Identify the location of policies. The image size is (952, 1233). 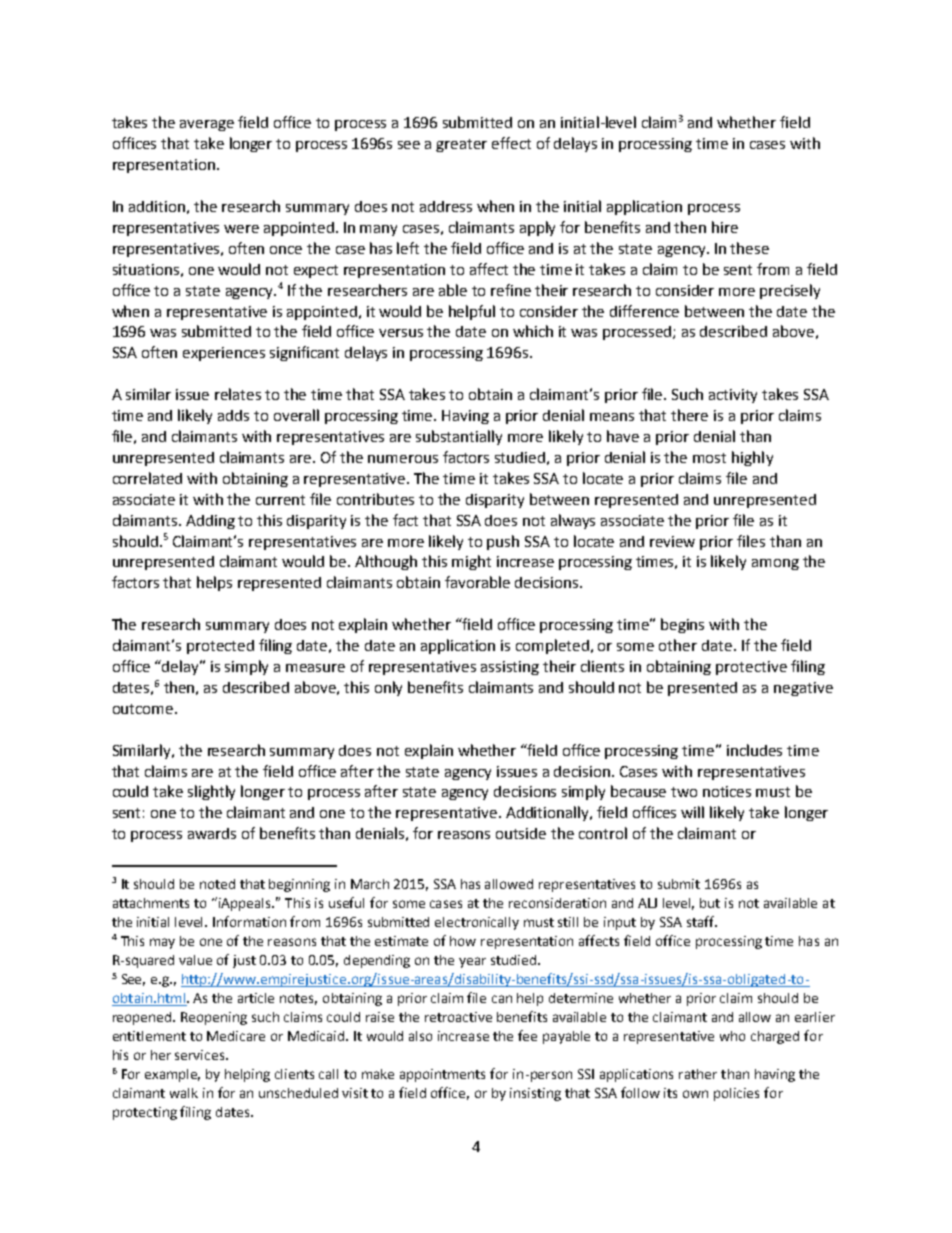
(736, 1094).
